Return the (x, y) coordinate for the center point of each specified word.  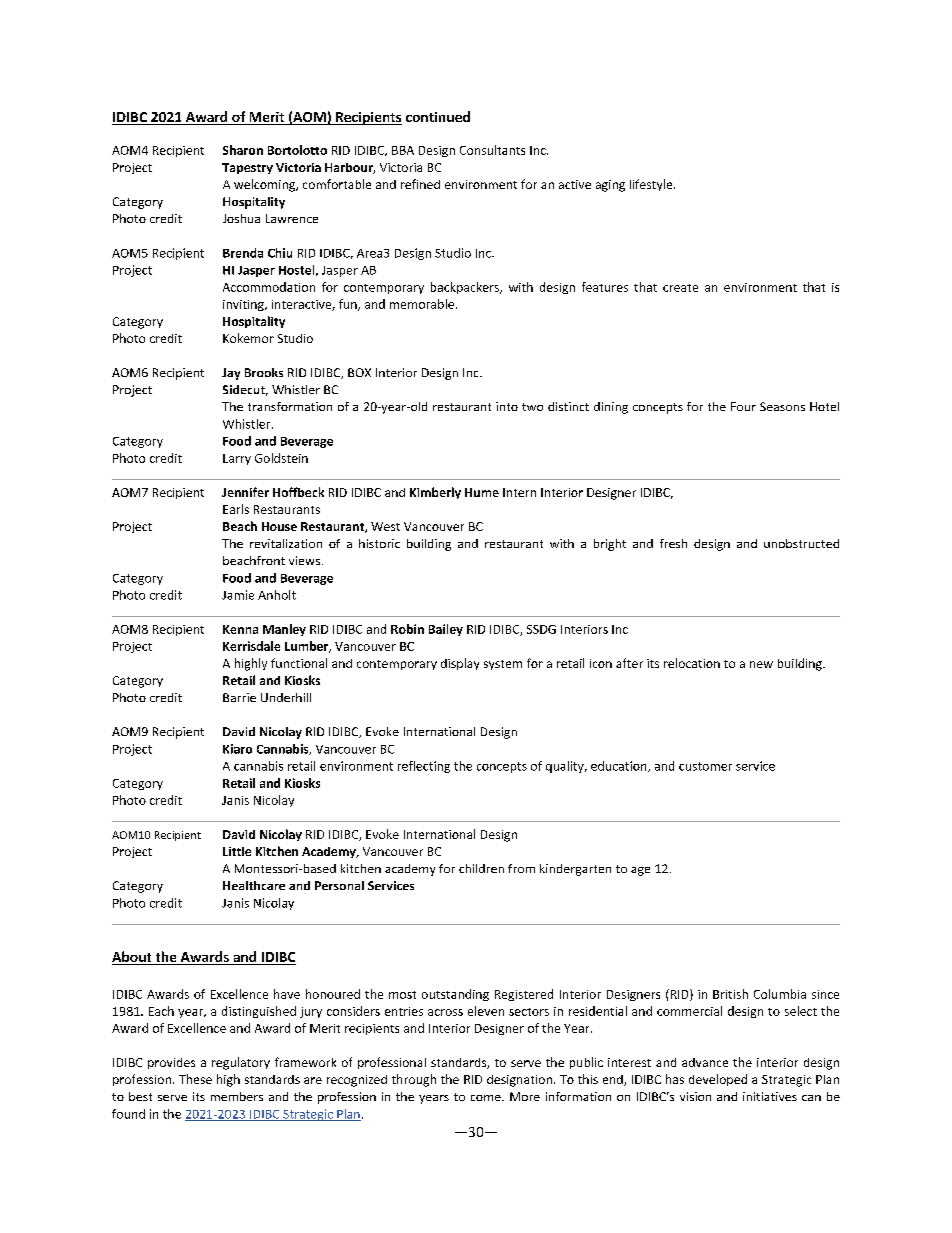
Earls (236, 509)
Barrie (239, 697)
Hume (482, 492)
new (761, 664)
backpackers (466, 288)
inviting (244, 305)
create (680, 288)
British (730, 994)
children (481, 868)
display (460, 664)
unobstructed (801, 543)
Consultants (492, 150)
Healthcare (254, 885)
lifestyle (652, 185)
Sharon (243, 150)
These (195, 1079)
